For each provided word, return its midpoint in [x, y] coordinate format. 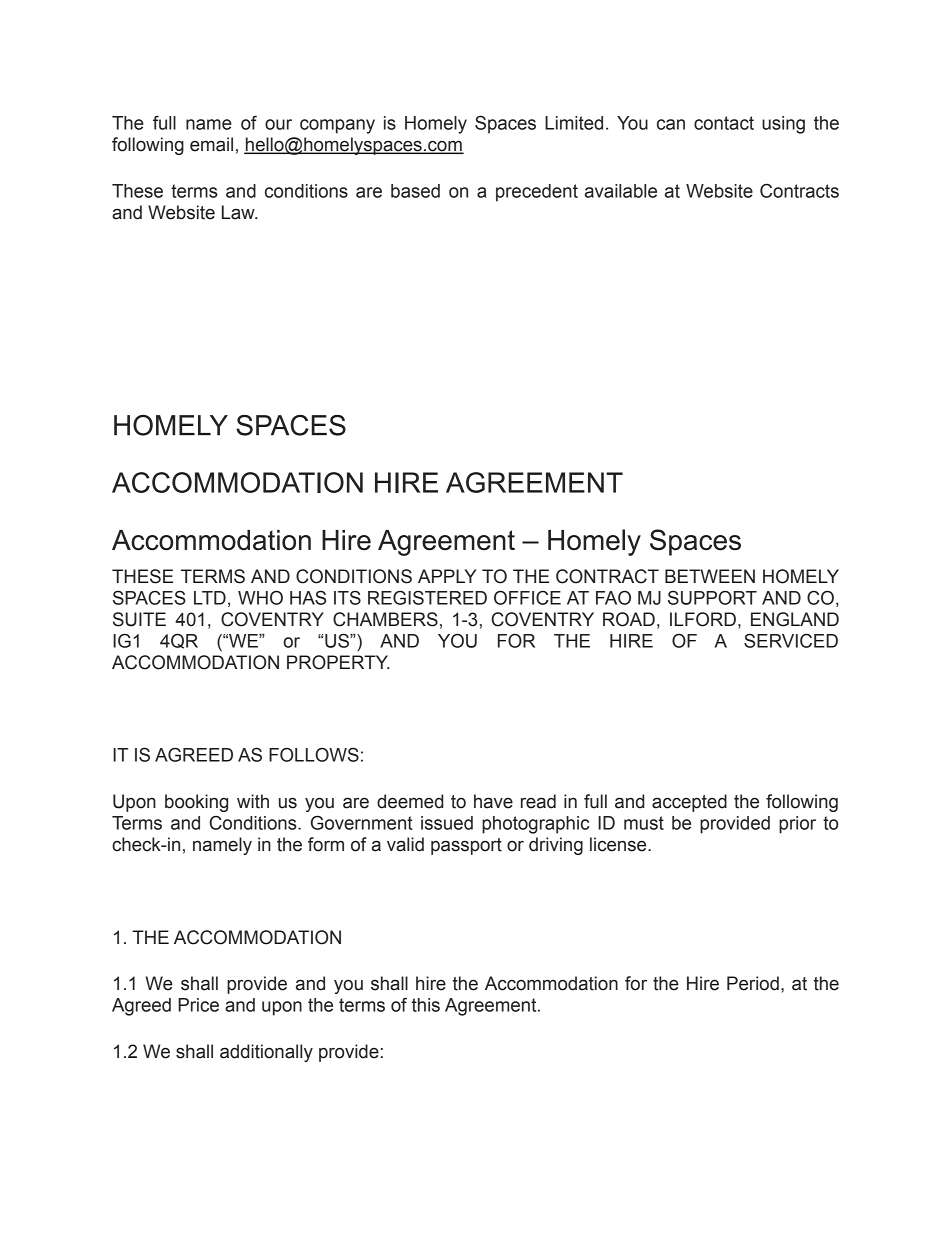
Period [753, 983]
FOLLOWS [314, 755]
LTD [210, 598]
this [426, 1005]
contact [724, 123]
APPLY [447, 576]
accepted [689, 803]
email [211, 144]
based [415, 191]
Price [198, 1005]
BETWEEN [710, 576]
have [493, 801]
